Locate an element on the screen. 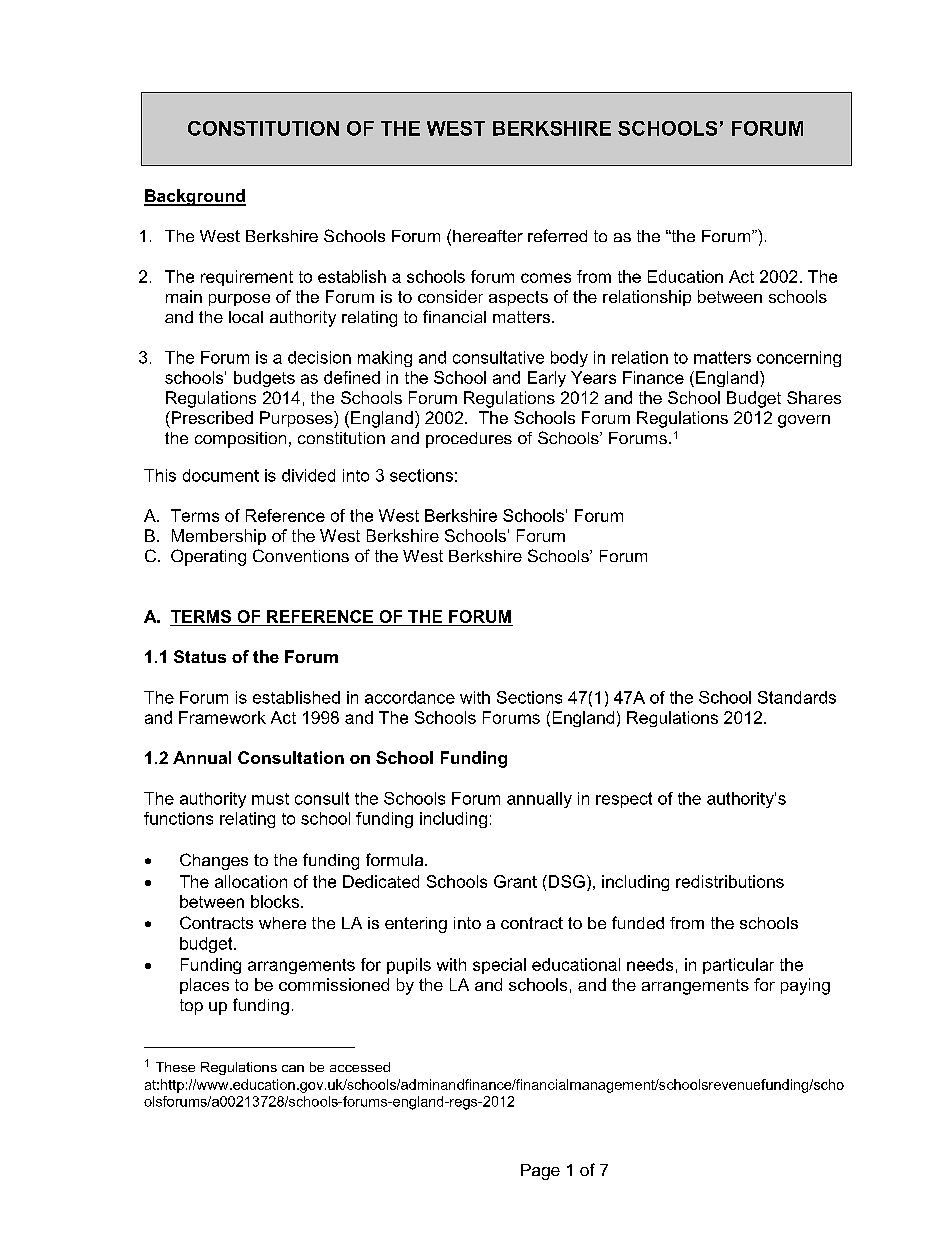  referred is located at coordinates (557, 235).
